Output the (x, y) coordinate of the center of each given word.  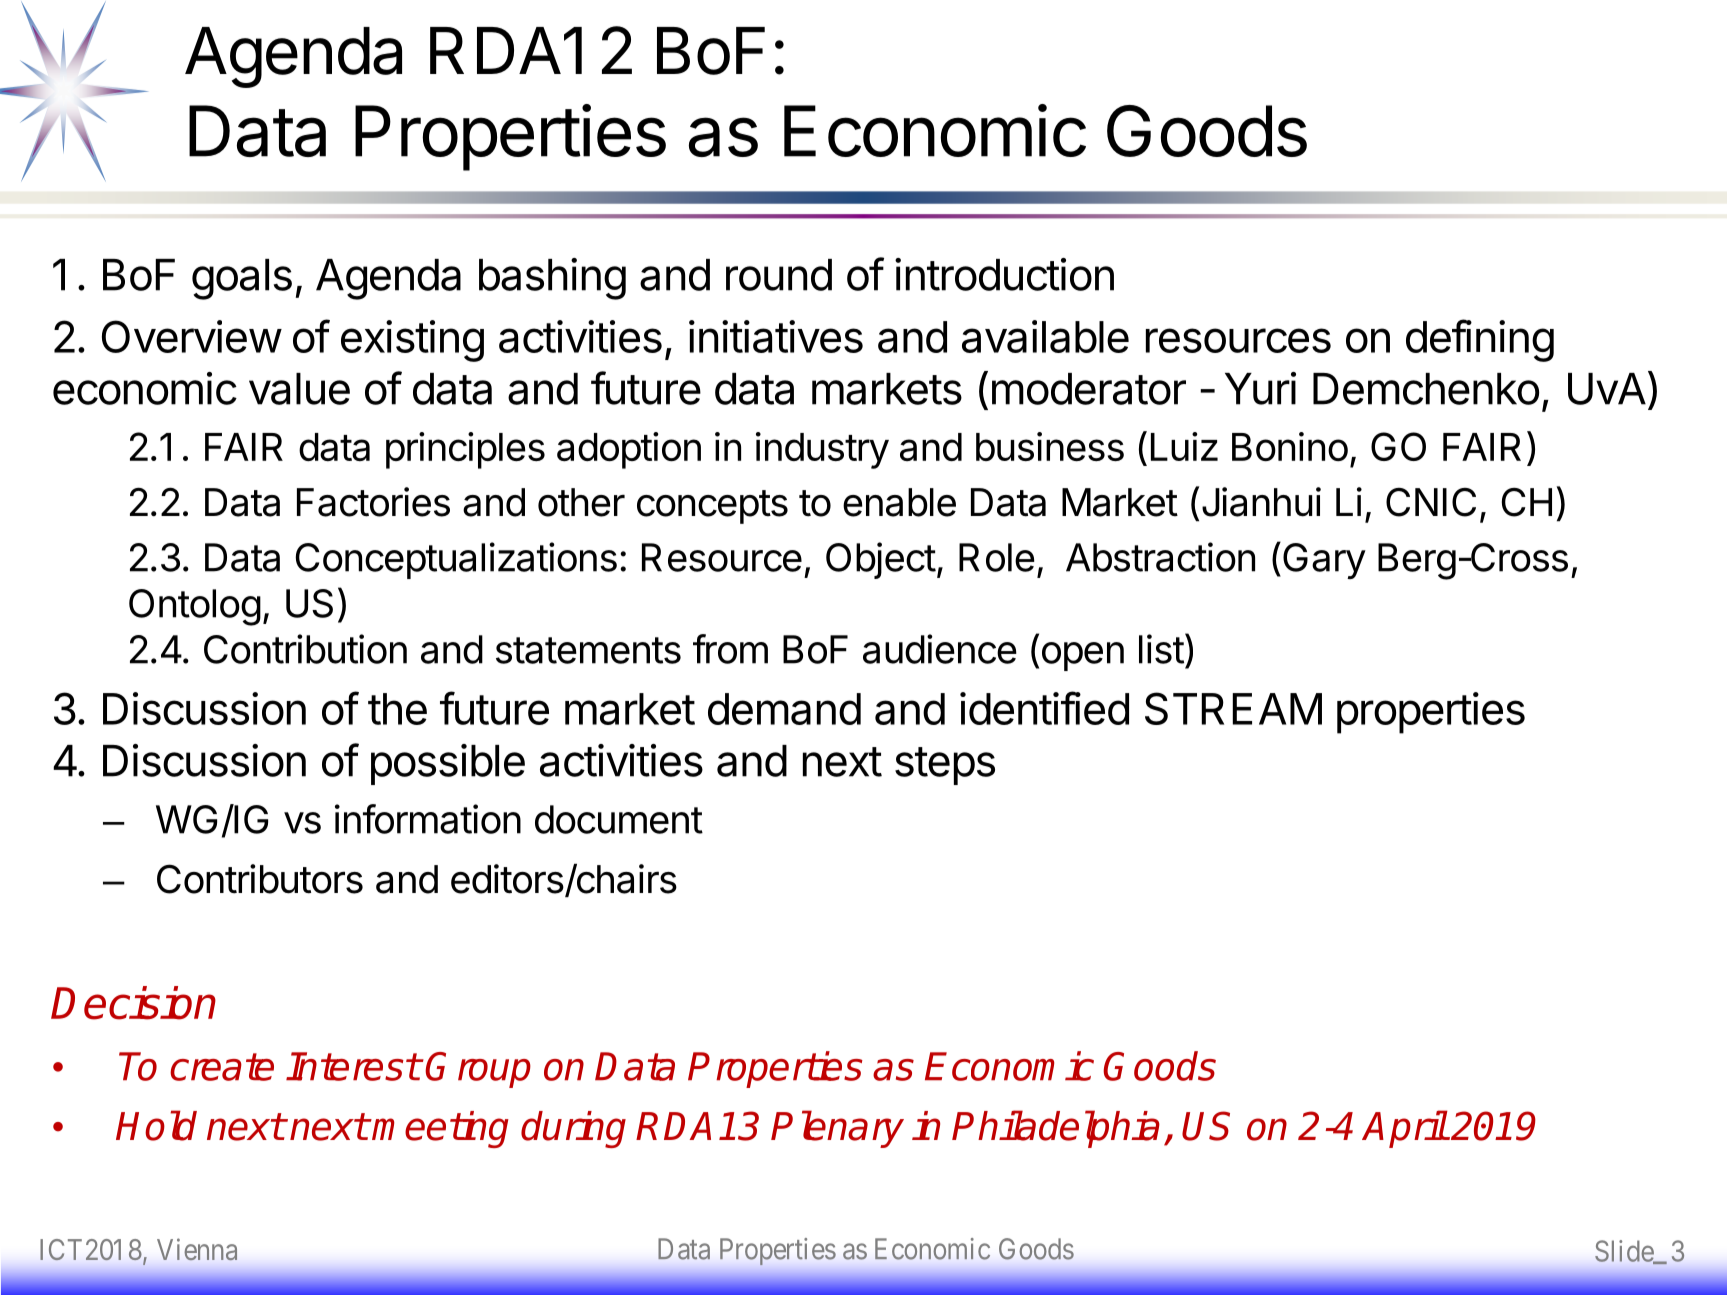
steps (945, 766)
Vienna (197, 1249)
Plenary (837, 1129)
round (779, 275)
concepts (712, 507)
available (1045, 336)
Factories (373, 502)
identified (1044, 708)
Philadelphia (1056, 1129)
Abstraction (1160, 557)
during (573, 1129)
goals (242, 279)
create (222, 1067)
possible (448, 764)
